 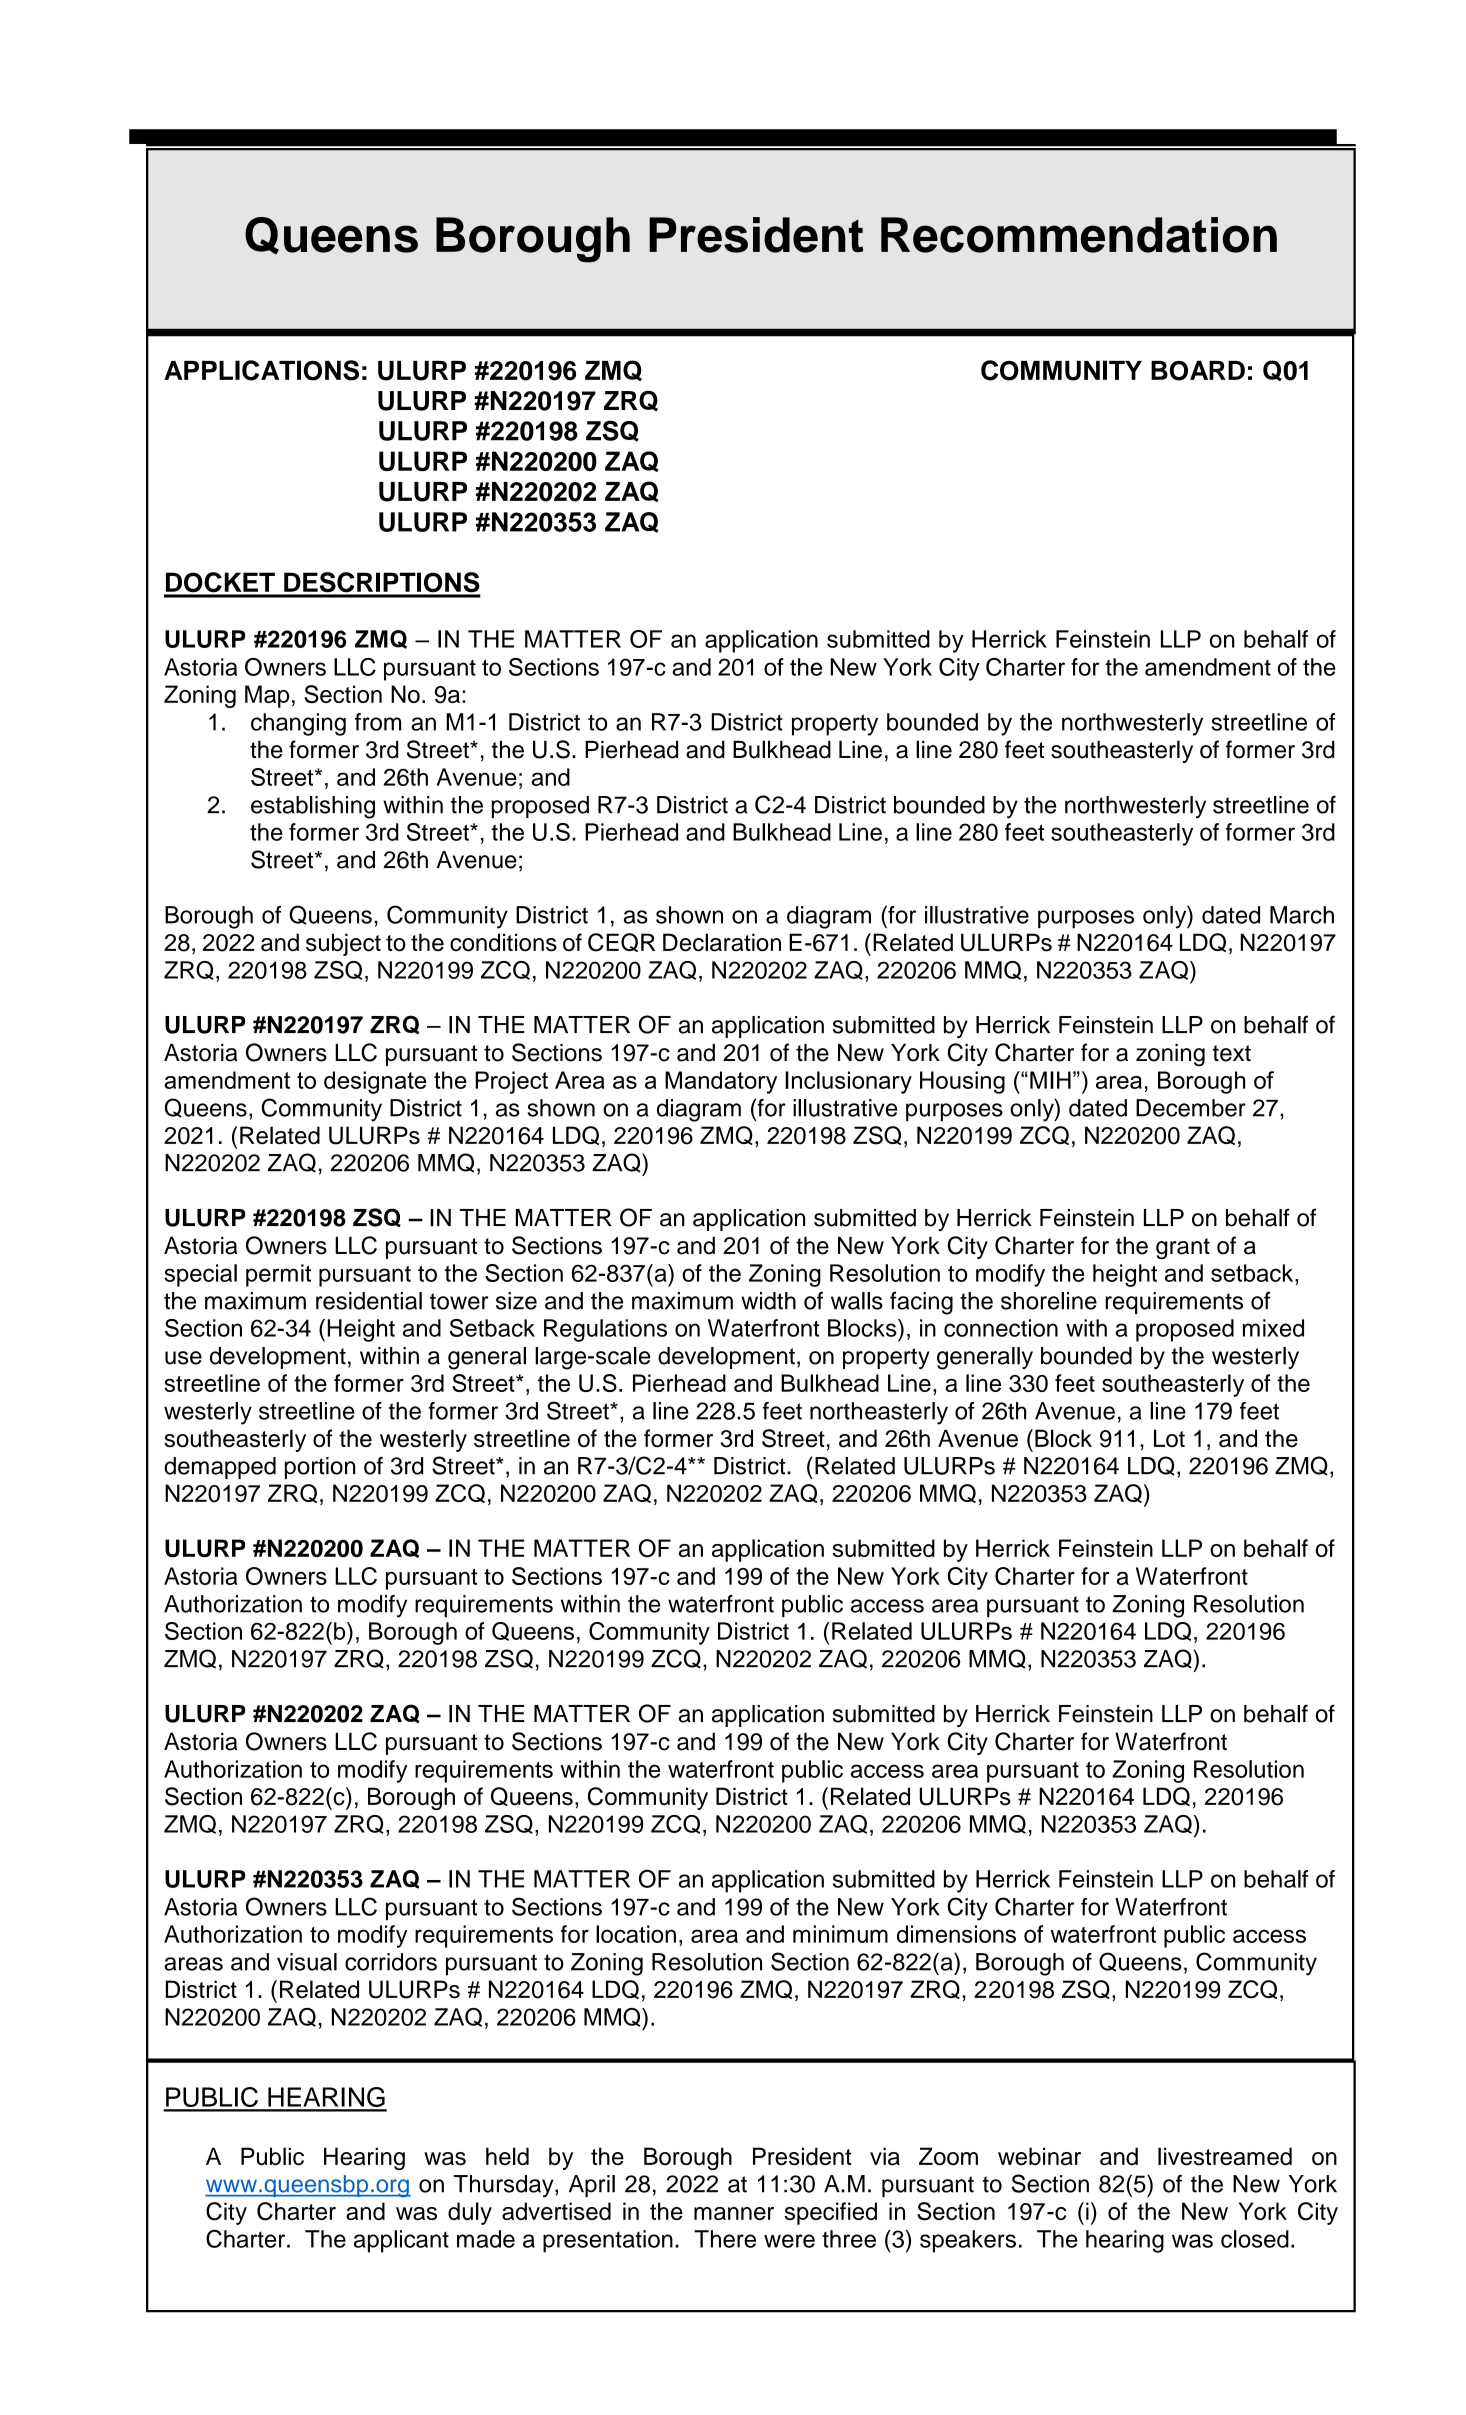 I want to click on minimum, so click(x=840, y=1934).
